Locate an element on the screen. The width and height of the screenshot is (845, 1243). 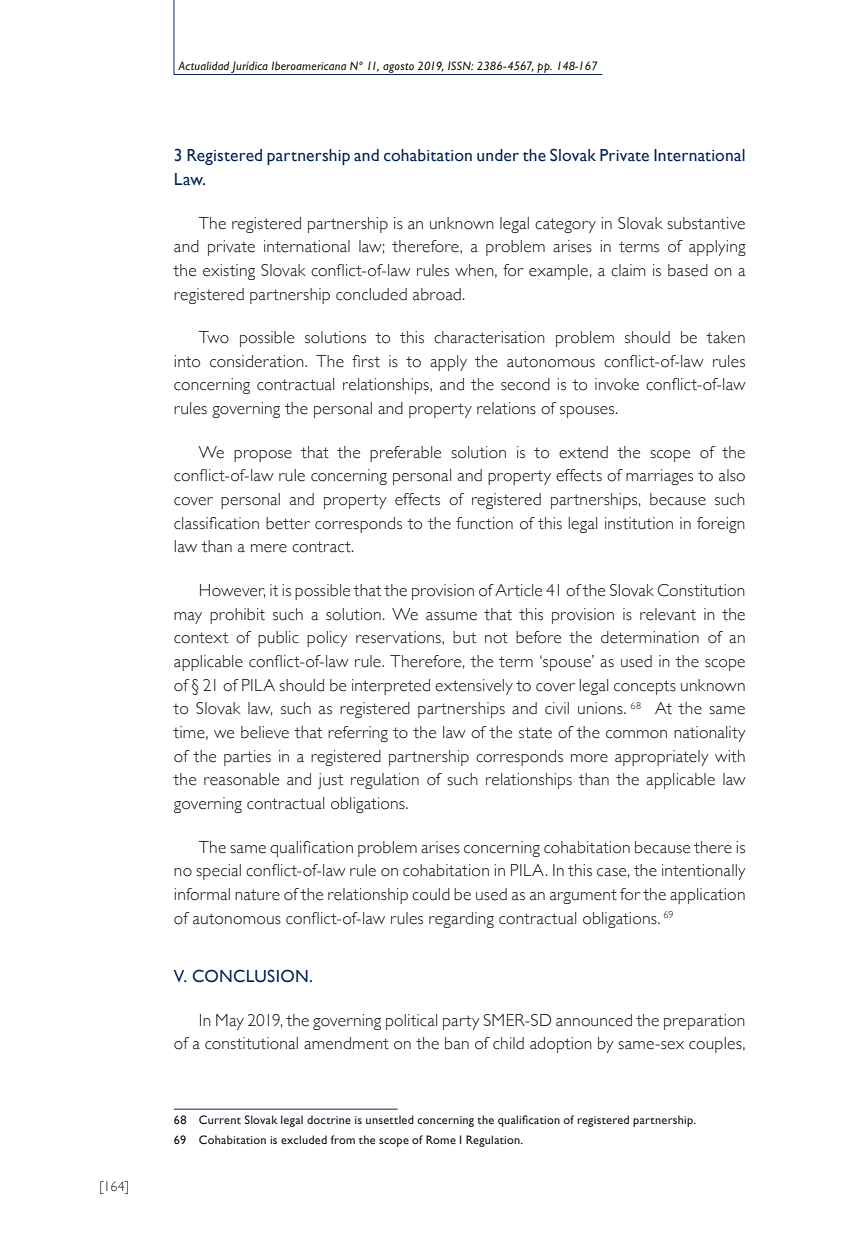
Current is located at coordinates (220, 1119).
